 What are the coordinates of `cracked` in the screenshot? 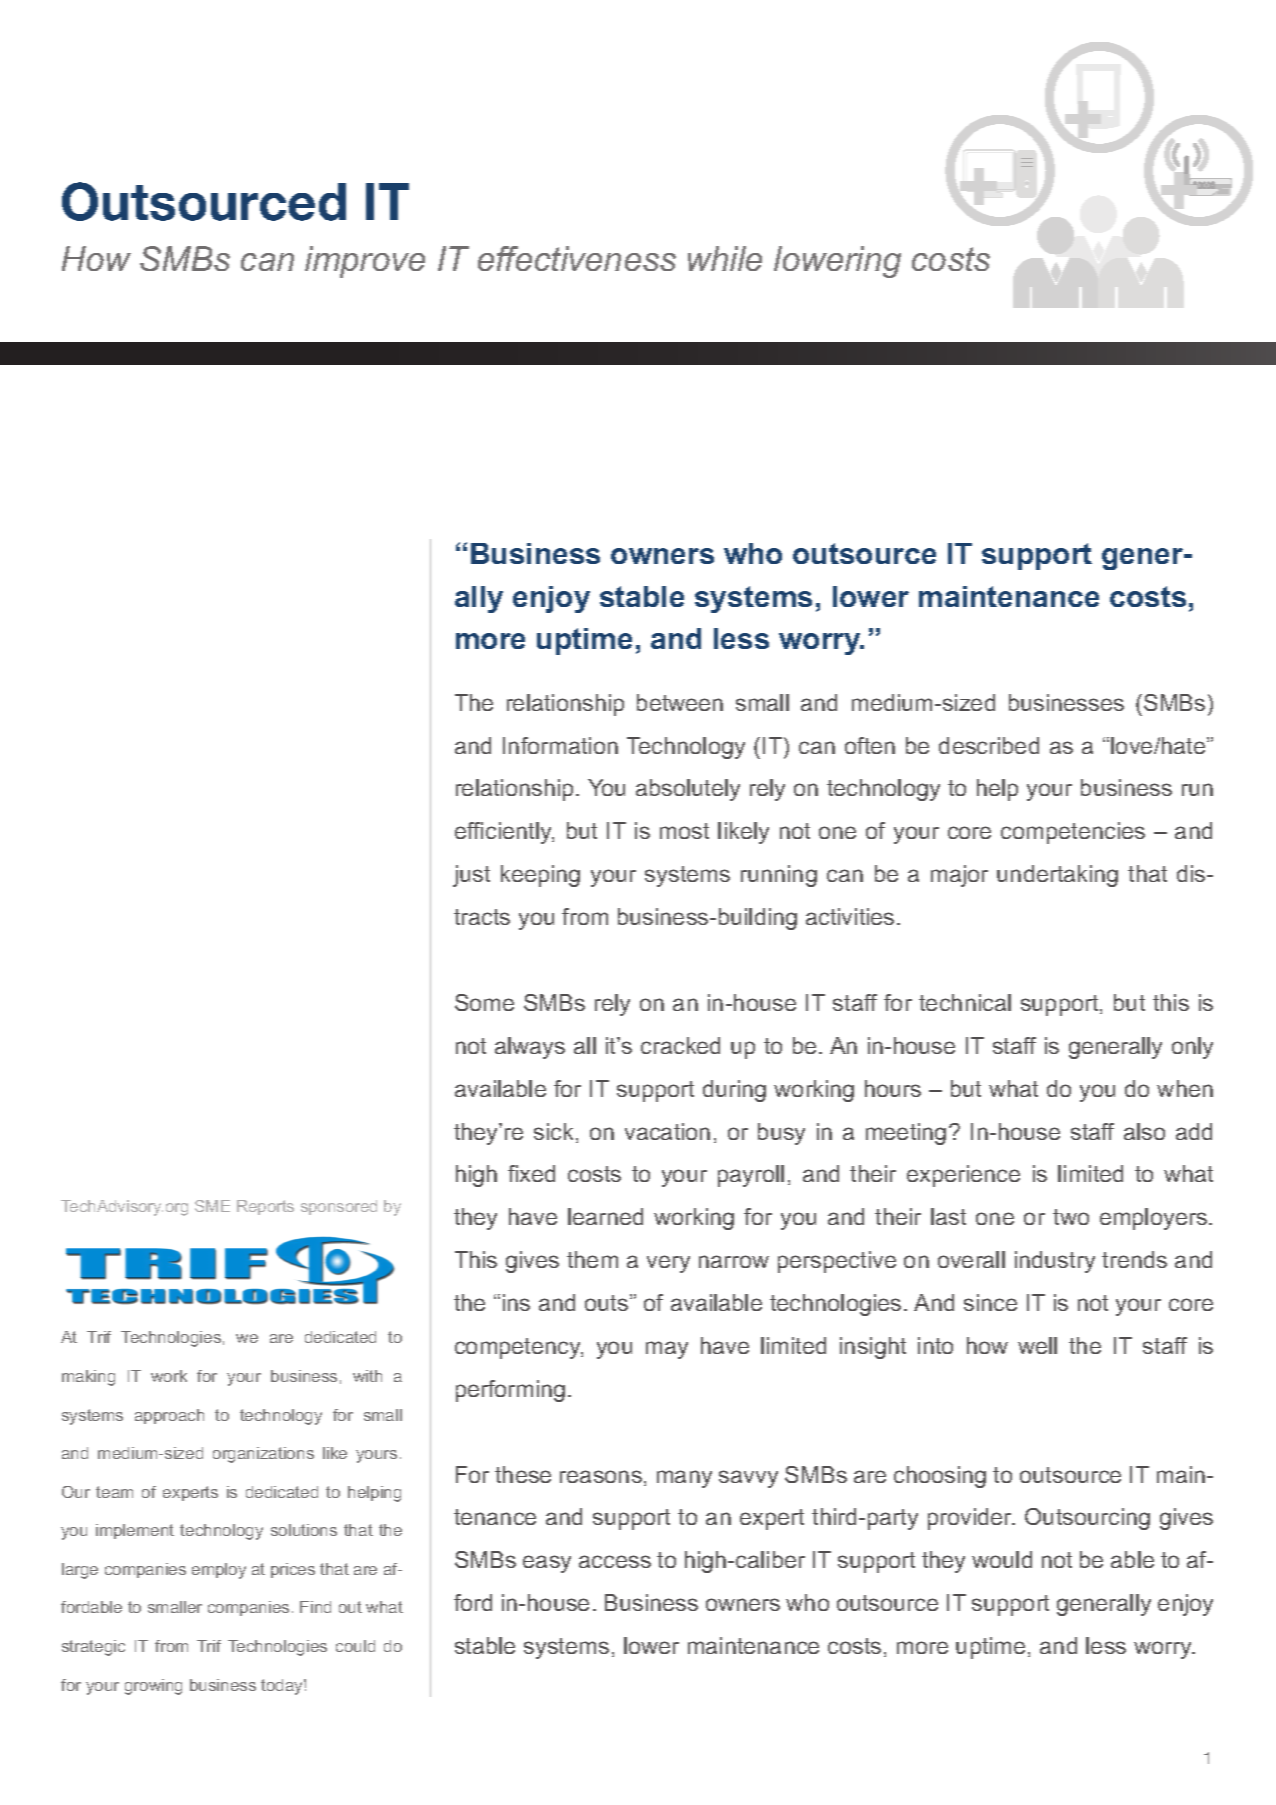 It's located at (680, 1045).
